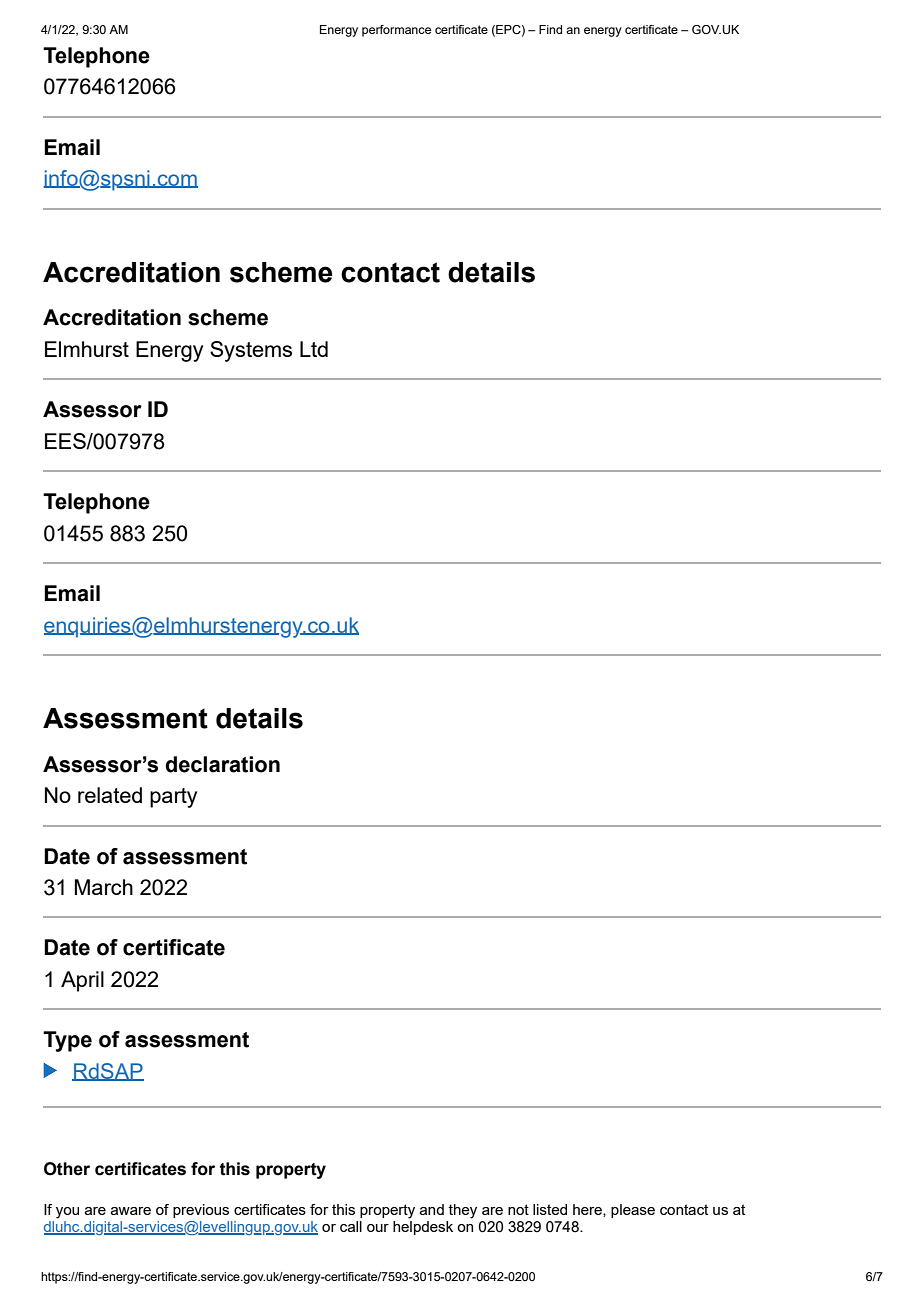 The image size is (924, 1307). Describe the element at coordinates (131, 1211) in the image. I see `aware` at that location.
